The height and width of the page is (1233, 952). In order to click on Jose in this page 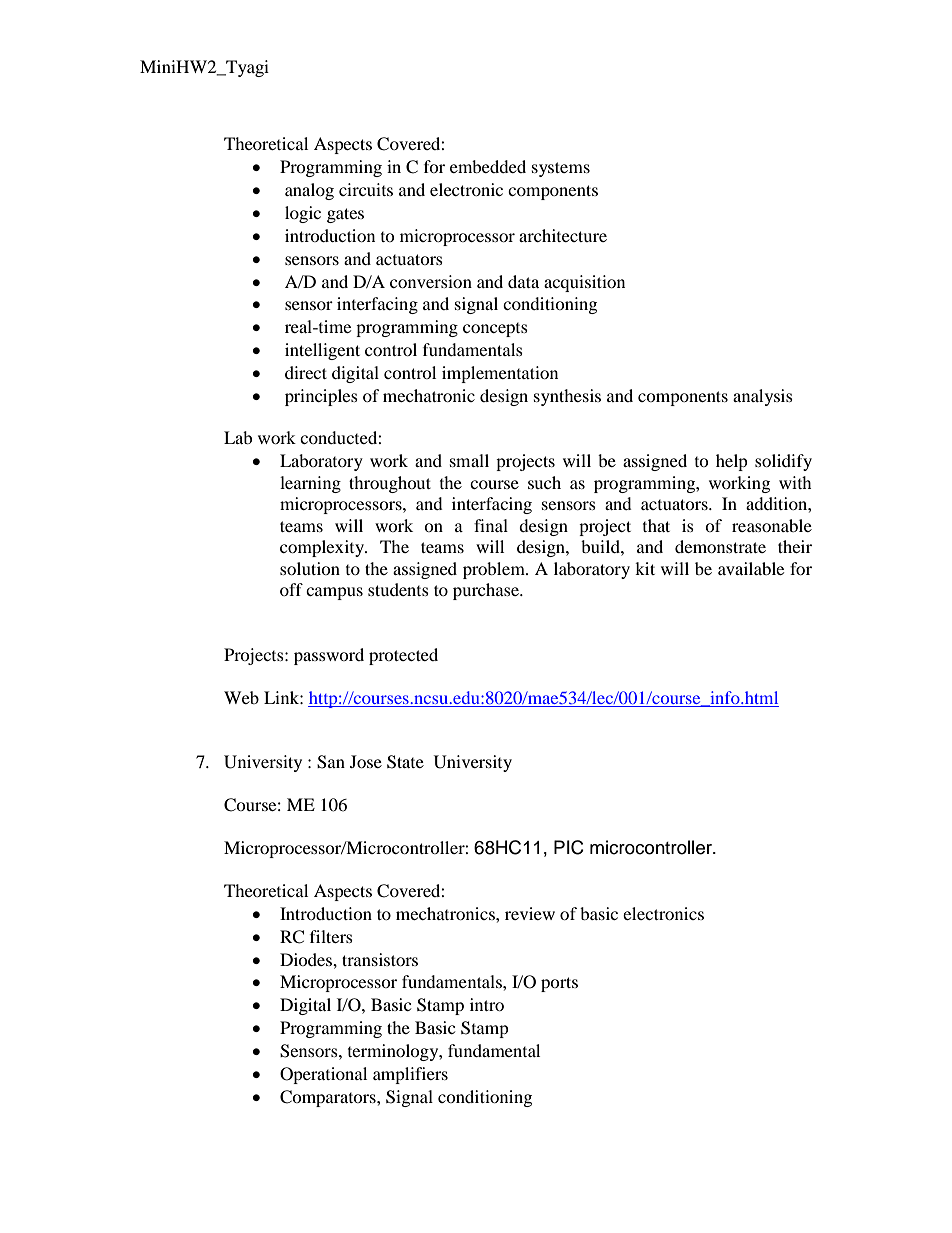, I will do `click(366, 761)`.
